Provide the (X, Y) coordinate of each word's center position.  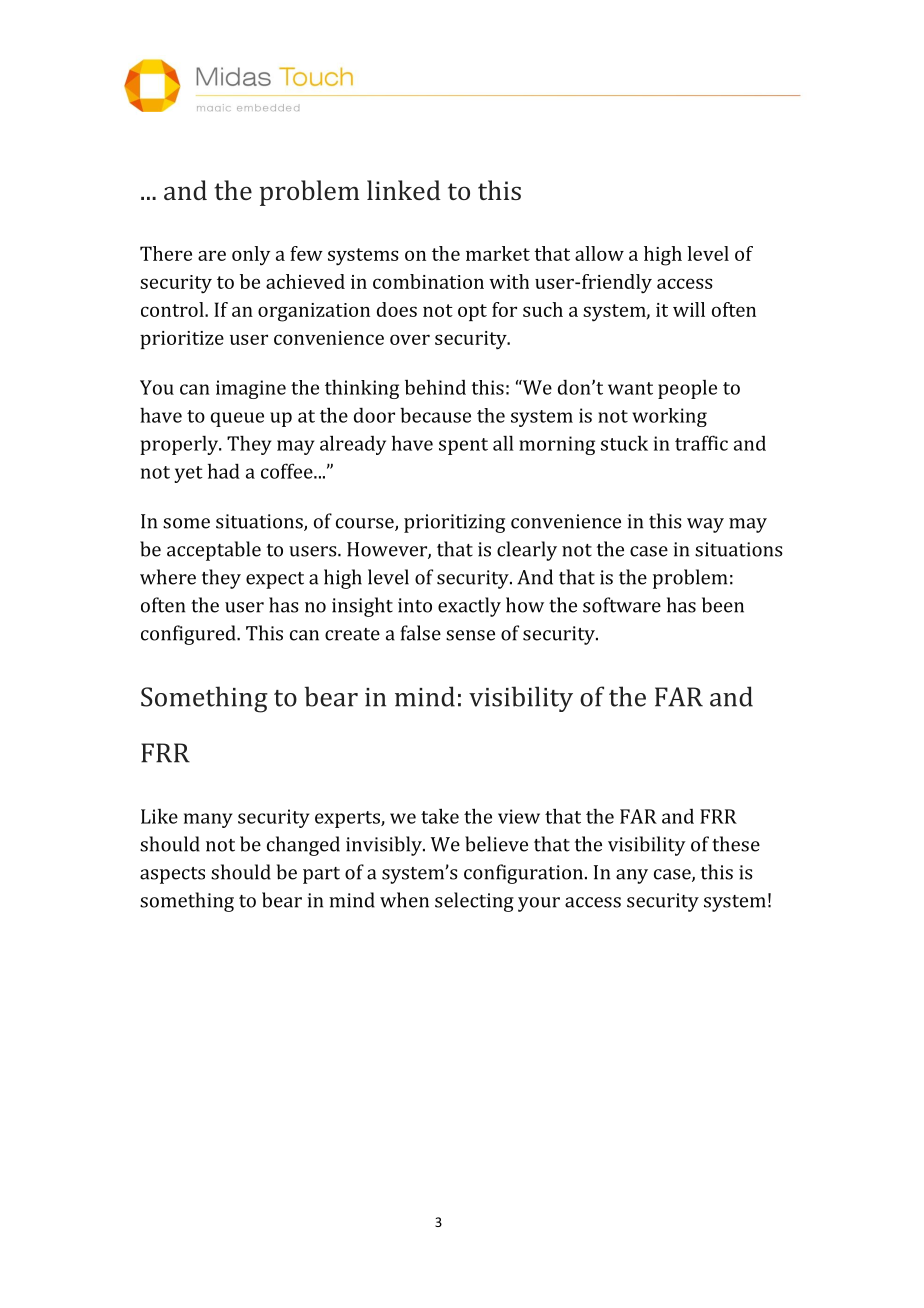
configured (189, 635)
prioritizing (454, 523)
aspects (172, 875)
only (251, 256)
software (622, 605)
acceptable (214, 551)
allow (599, 253)
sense (470, 635)
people (687, 389)
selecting (474, 902)
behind (435, 387)
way (705, 525)
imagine (251, 389)
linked (404, 190)
